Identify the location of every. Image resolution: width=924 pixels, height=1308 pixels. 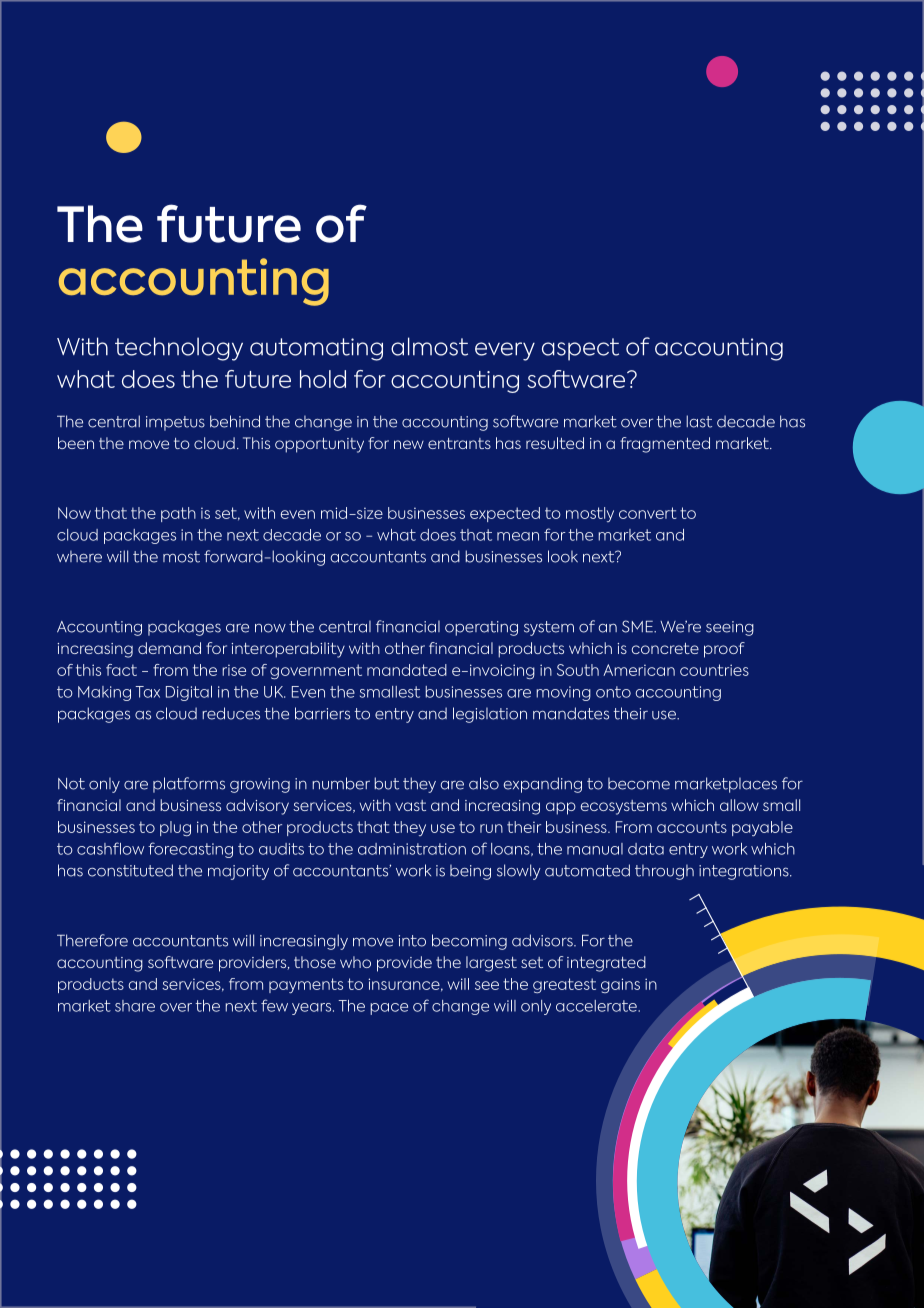
(505, 351).
